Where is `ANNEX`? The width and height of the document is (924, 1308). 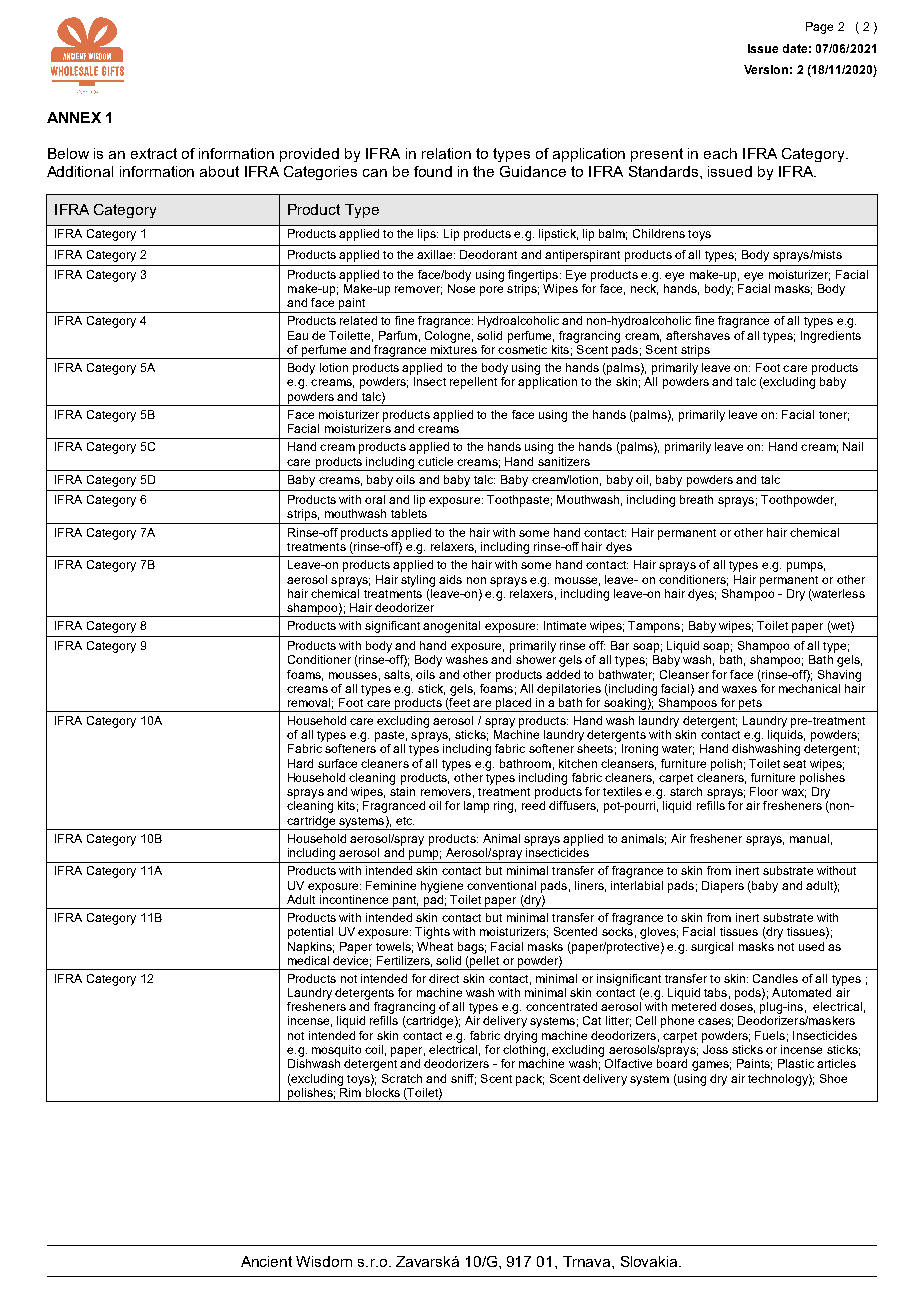 ANNEX is located at coordinates (74, 117).
